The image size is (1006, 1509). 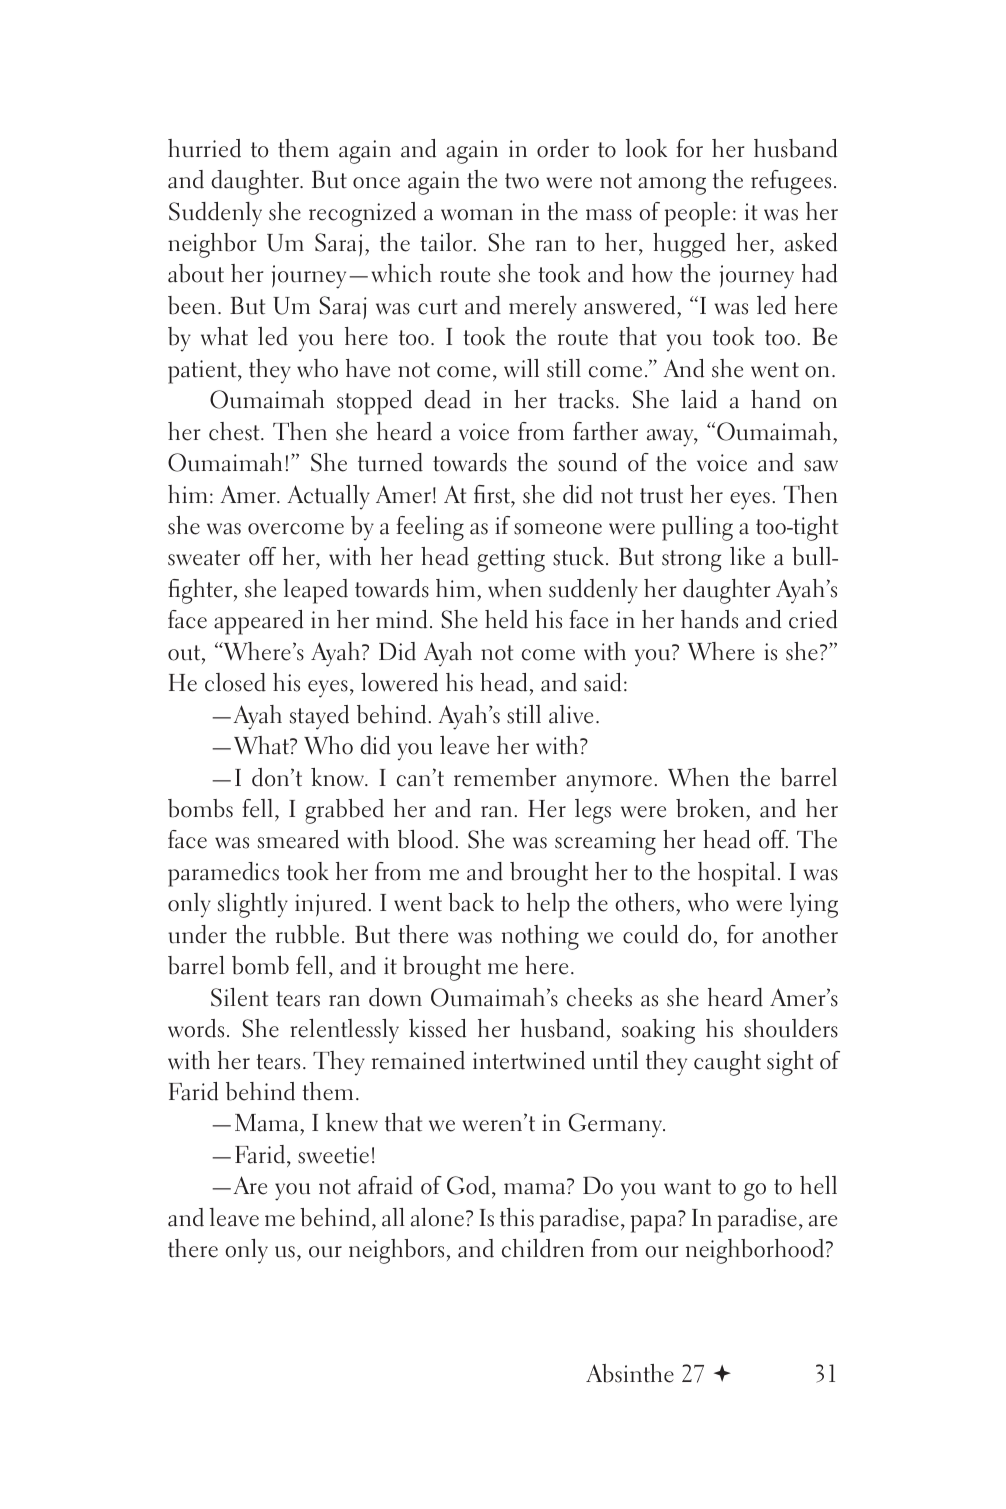 I want to click on refugees, so click(x=791, y=182).
